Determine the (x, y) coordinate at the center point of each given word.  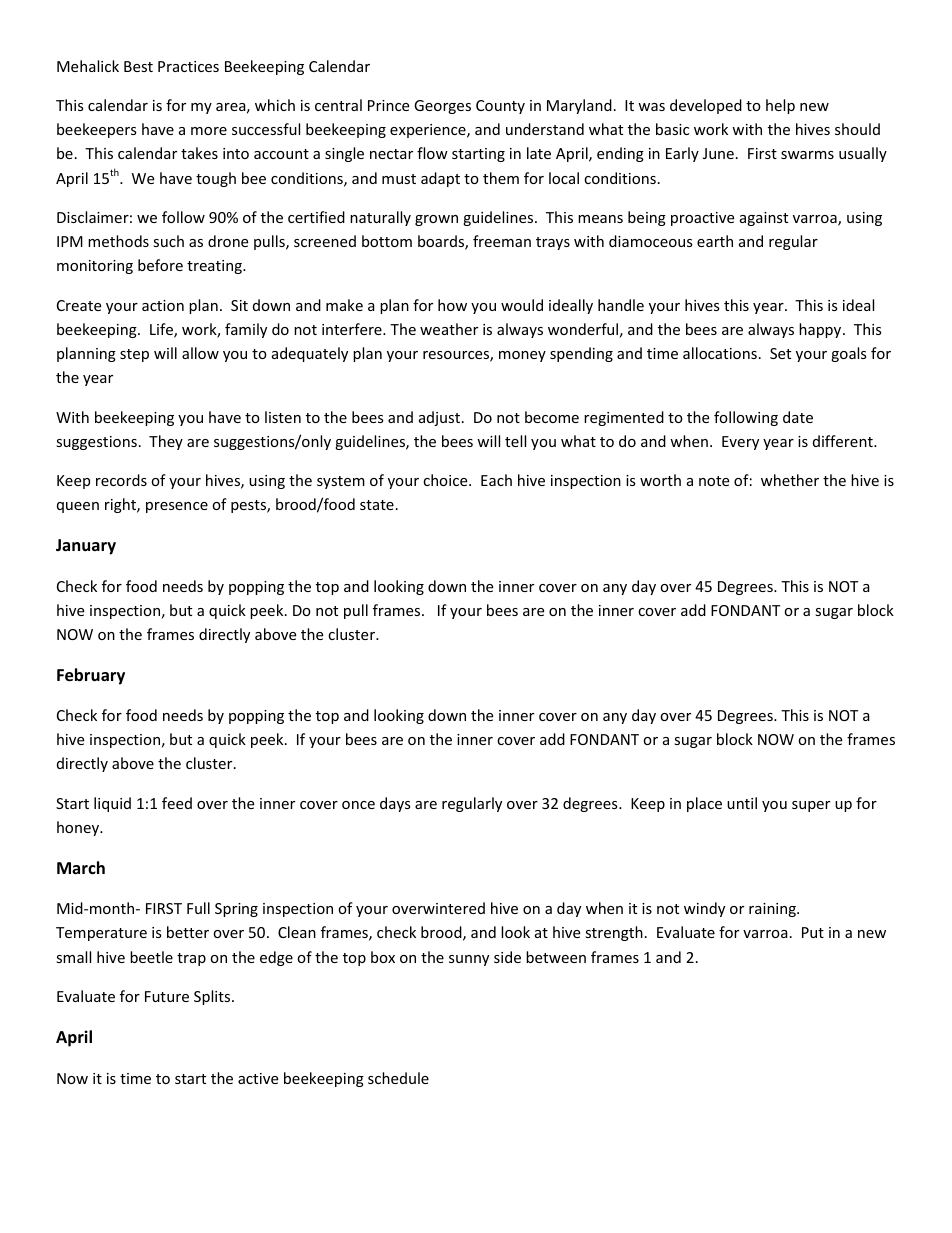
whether (790, 480)
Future (167, 996)
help (780, 106)
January (86, 547)
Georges (442, 107)
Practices (188, 66)
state (377, 505)
